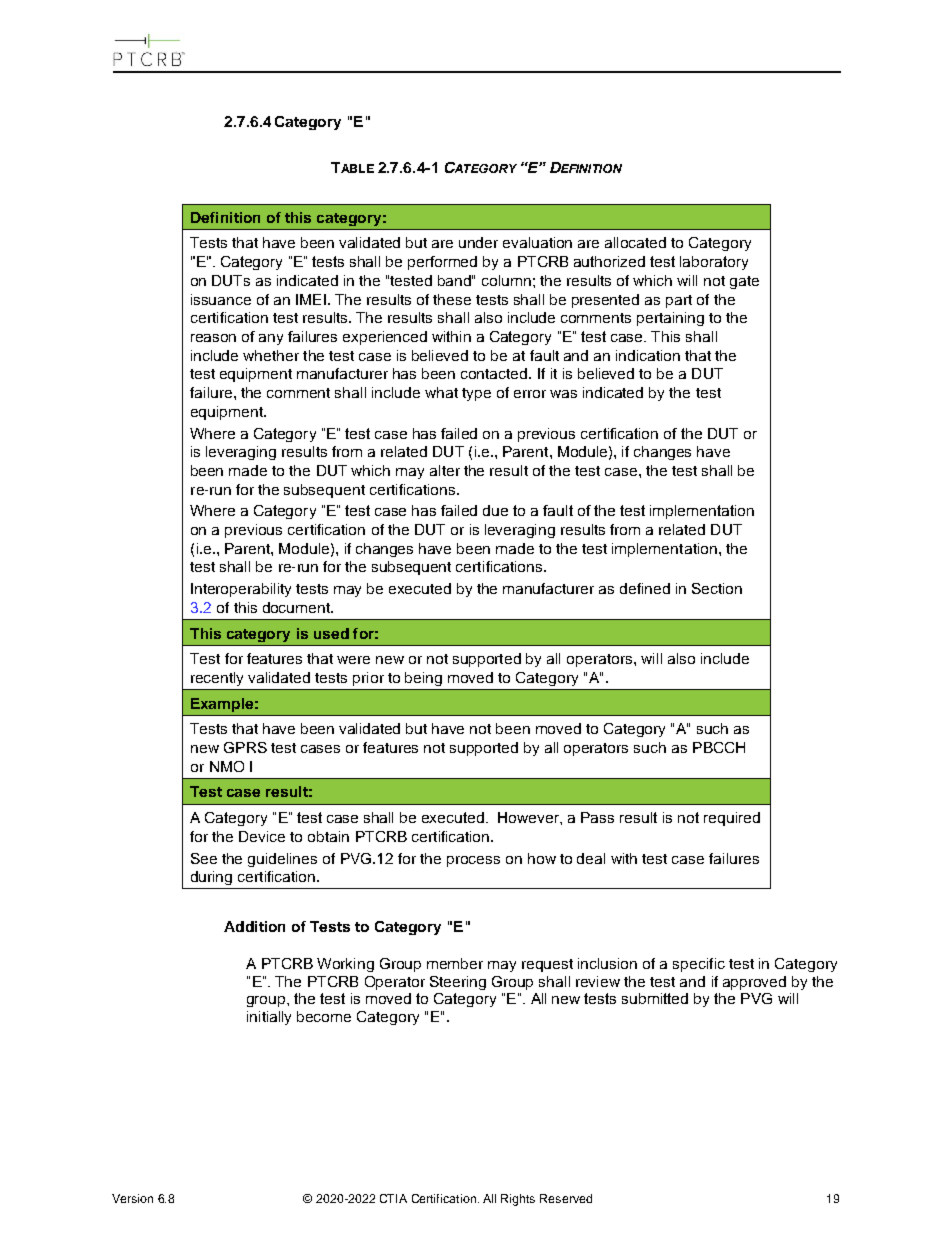 The height and width of the page is (1233, 952). What do you see at coordinates (132, 1198) in the page?
I see `Version` at bounding box center [132, 1198].
